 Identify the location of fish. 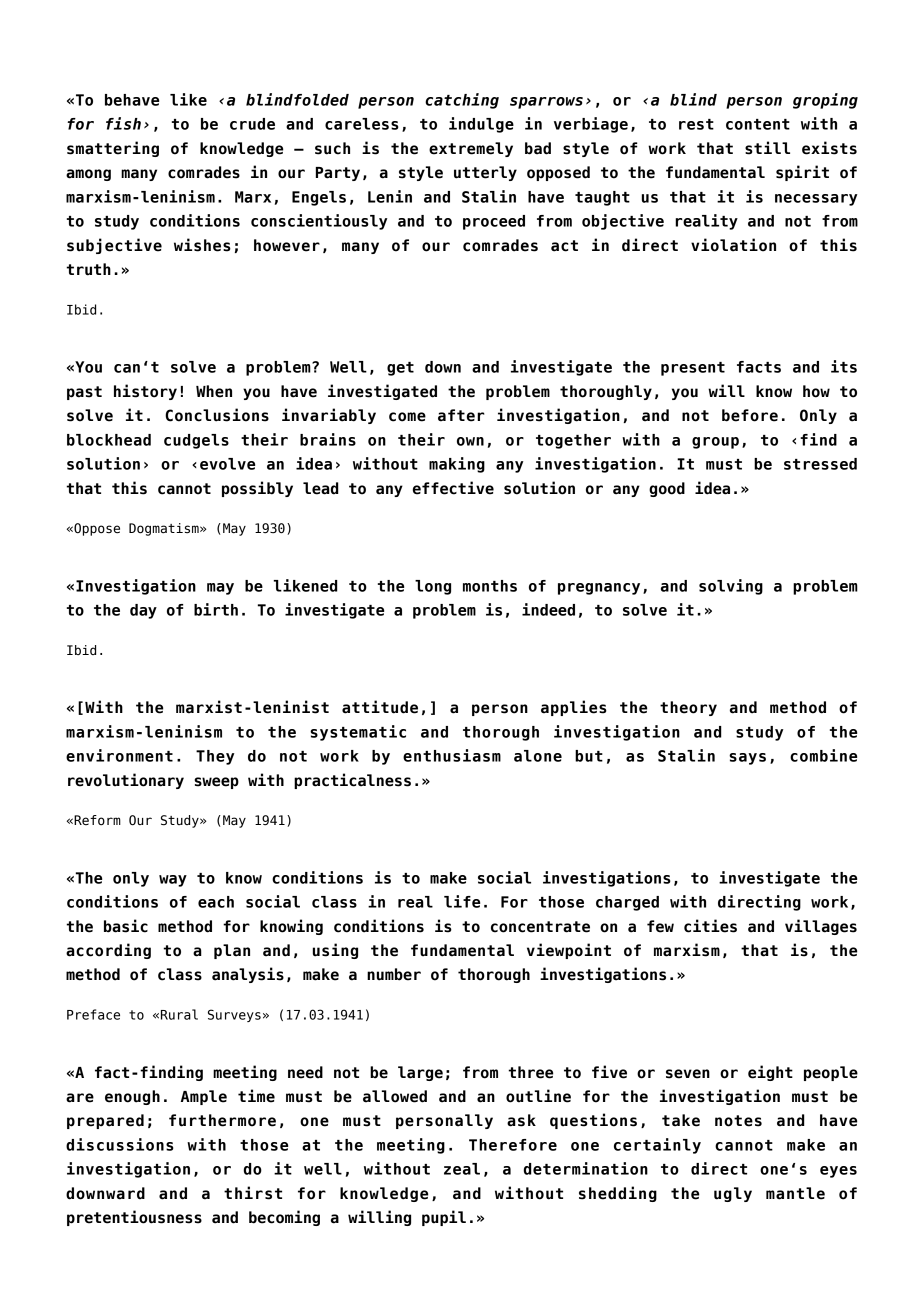
(123, 123).
